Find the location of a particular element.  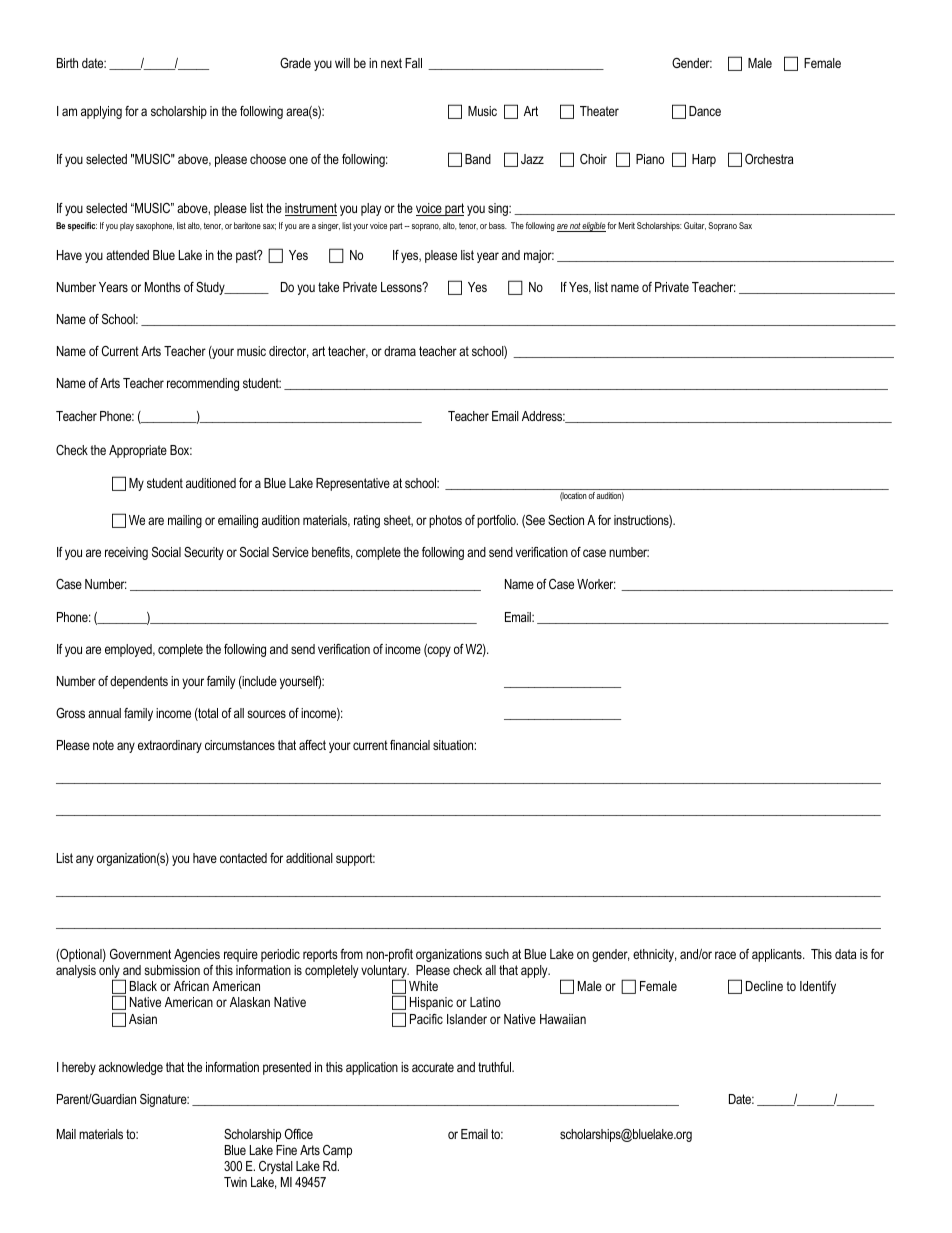

Twin is located at coordinates (235, 1182).
